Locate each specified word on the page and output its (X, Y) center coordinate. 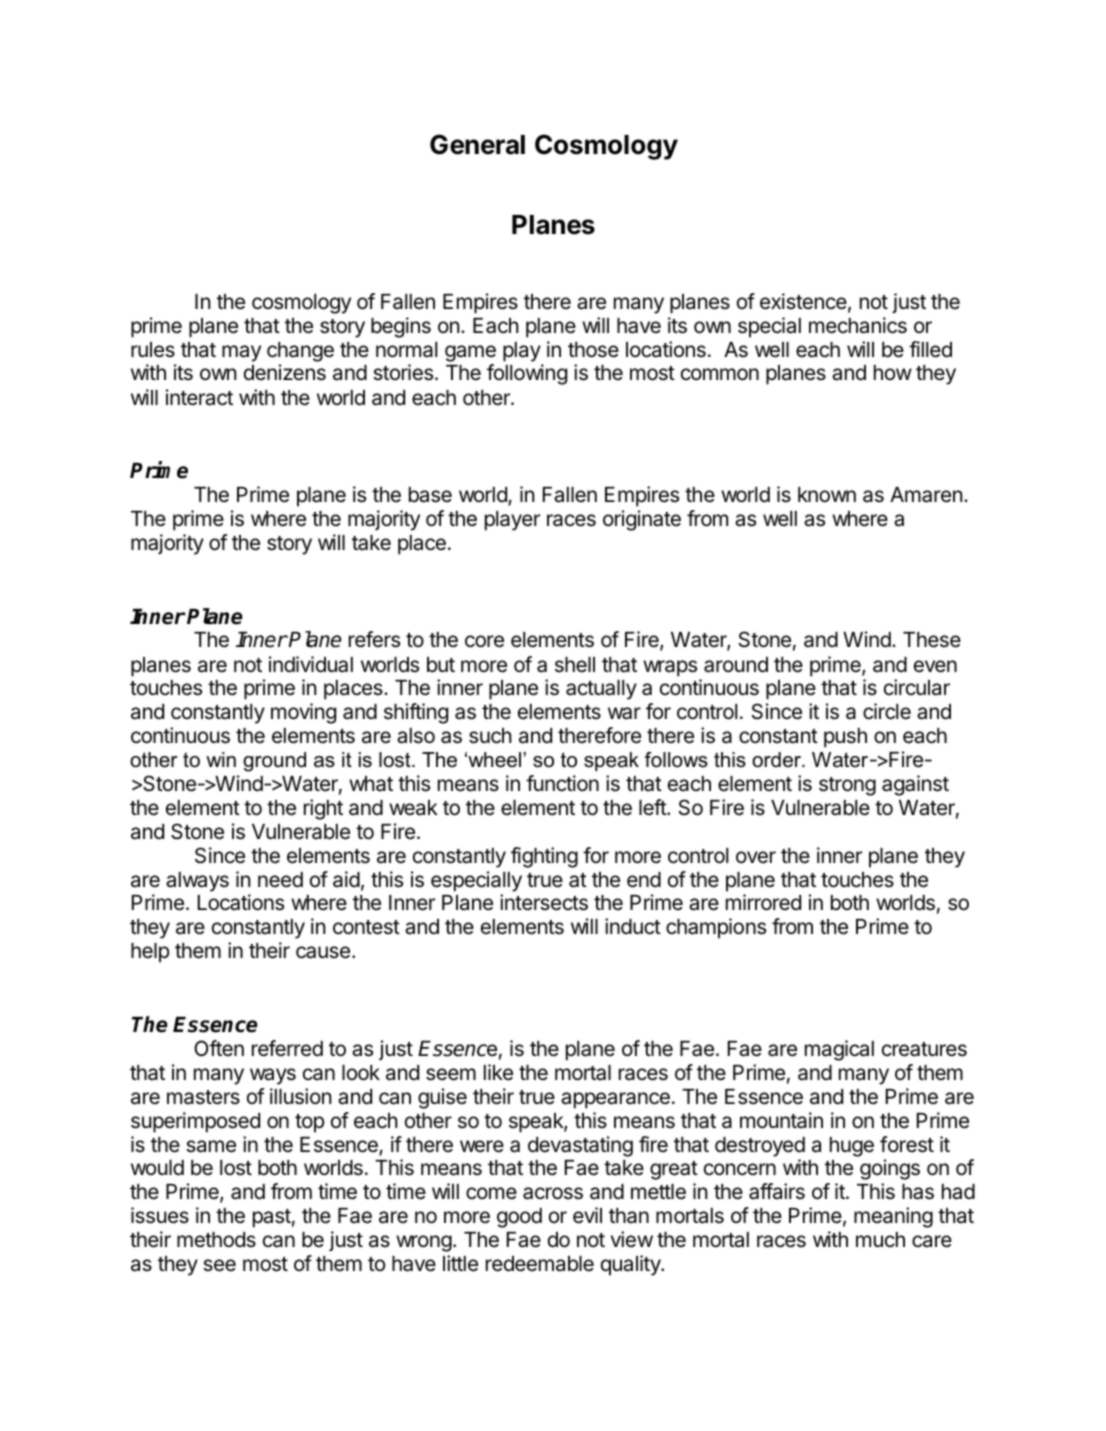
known (827, 494)
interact (199, 397)
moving (303, 713)
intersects (544, 902)
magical (839, 1050)
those (593, 350)
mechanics (858, 325)
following (527, 374)
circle (887, 711)
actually (601, 690)
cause (323, 952)
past (272, 1218)
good (519, 1218)
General (477, 144)
